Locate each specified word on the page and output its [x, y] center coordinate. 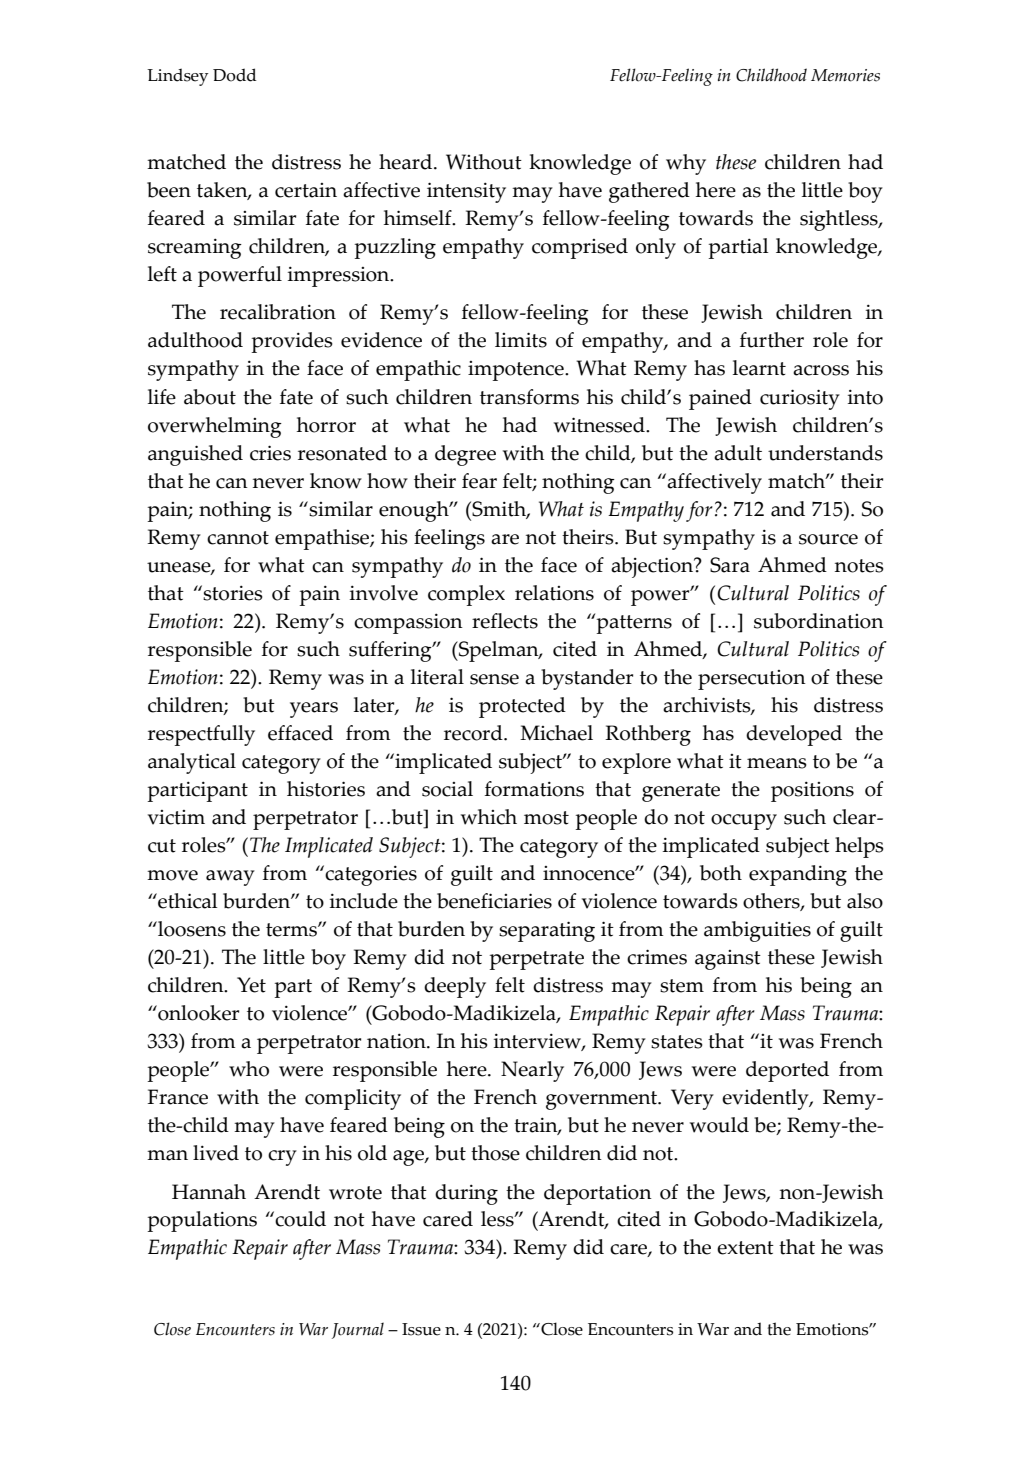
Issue [421, 1329]
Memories [845, 75]
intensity [466, 192]
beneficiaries [494, 901]
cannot [238, 538]
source [828, 539]
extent [745, 1248]
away [230, 878]
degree [465, 455]
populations [202, 1221]
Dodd [235, 75]
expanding [798, 875]
